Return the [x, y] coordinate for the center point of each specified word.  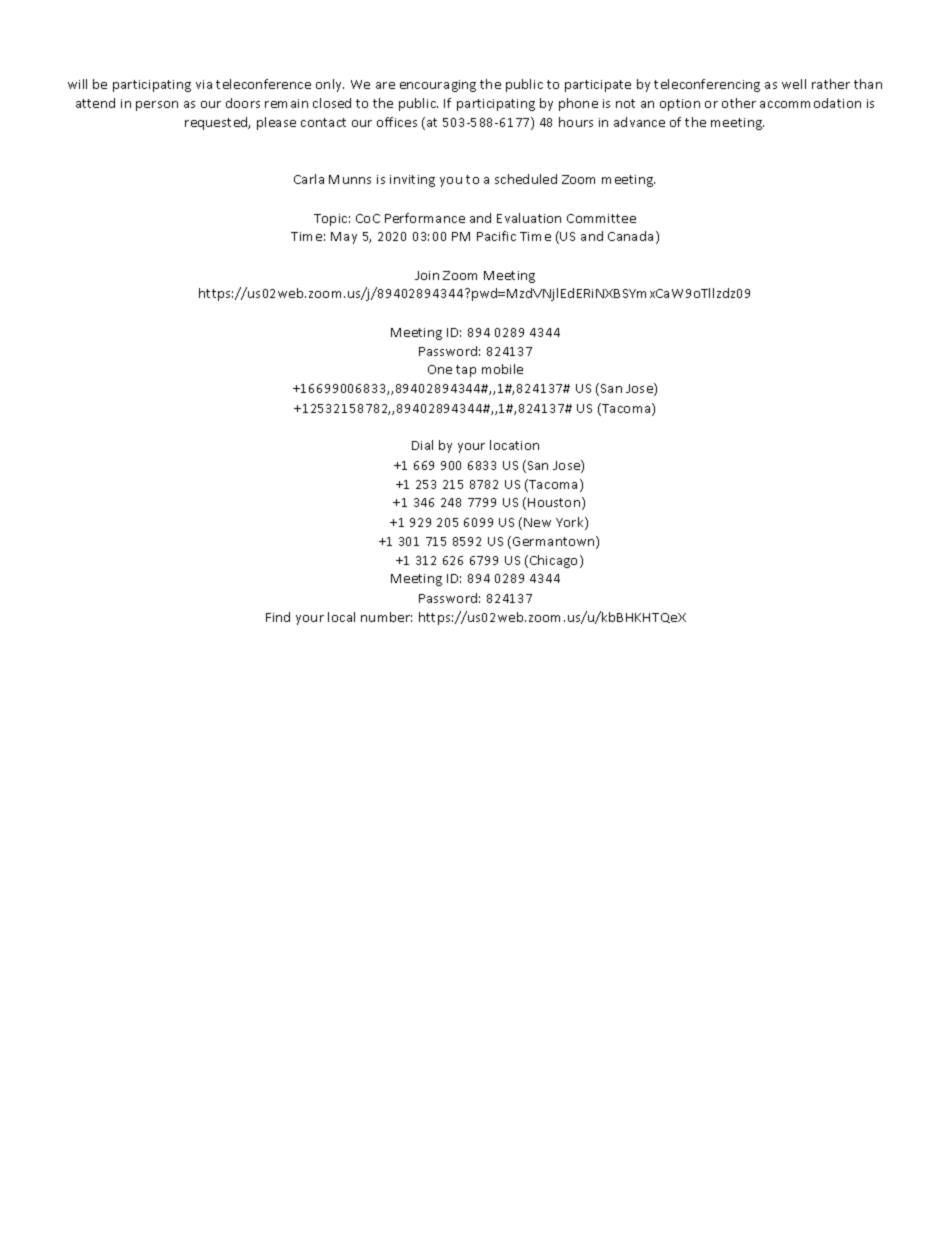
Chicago [555, 561]
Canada [630, 236]
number [386, 617]
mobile [502, 369]
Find [278, 617]
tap [466, 371]
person [157, 106]
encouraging [438, 86]
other [739, 103]
